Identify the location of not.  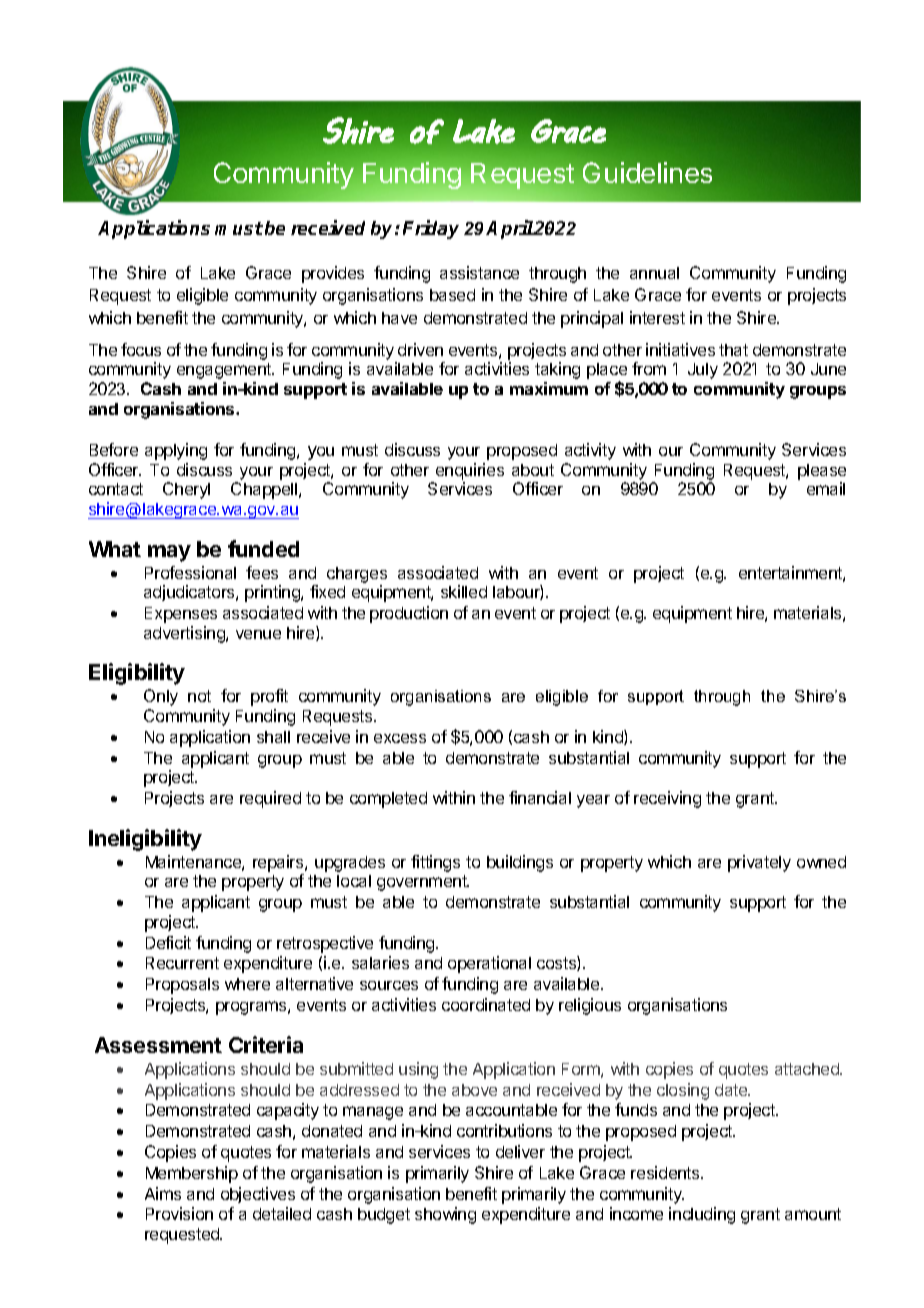
(199, 696).
